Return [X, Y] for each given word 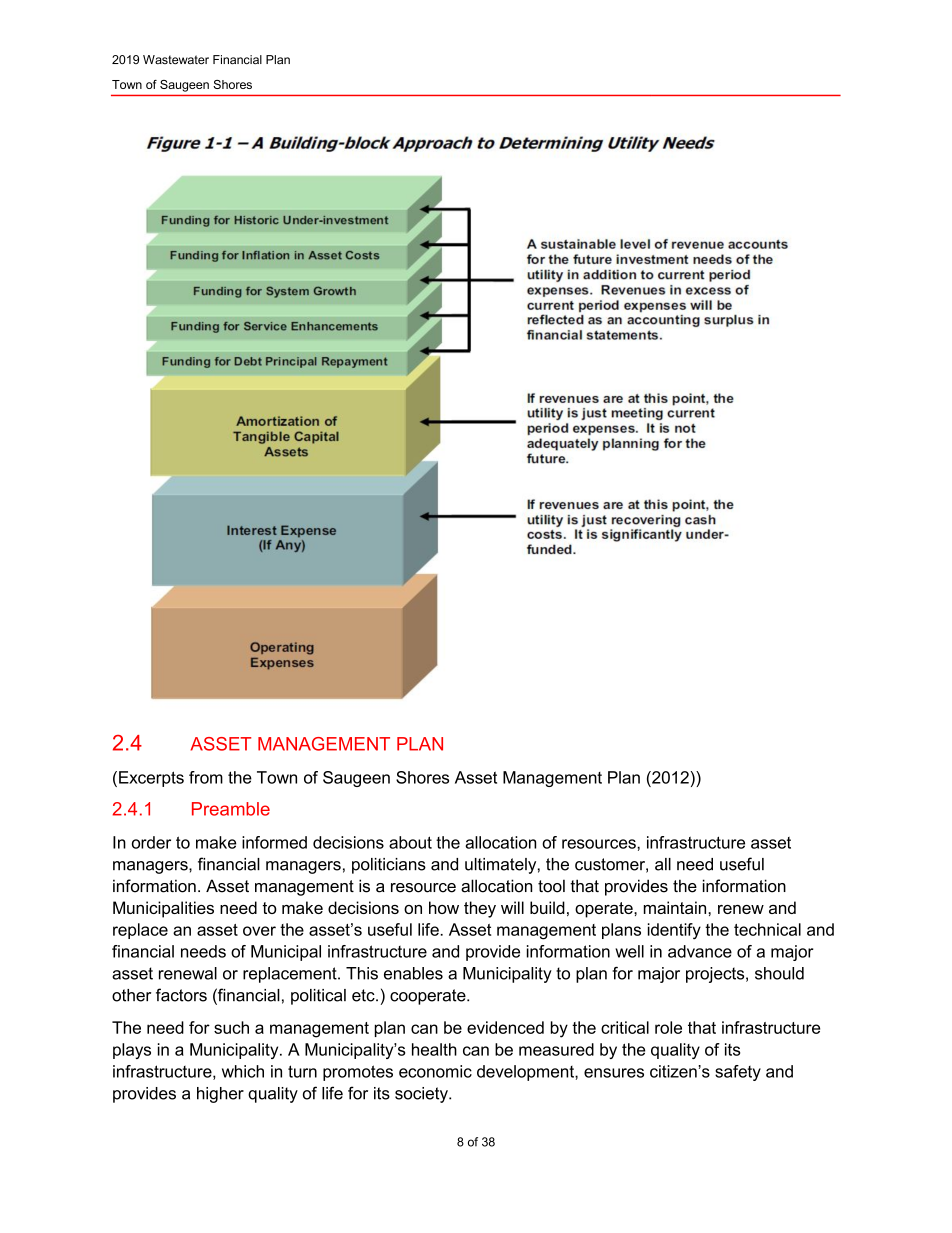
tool [551, 886]
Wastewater [176, 60]
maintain [676, 907]
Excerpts [151, 779]
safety [738, 1073]
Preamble [231, 809]
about [410, 842]
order [151, 842]
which [243, 1071]
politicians [389, 866]
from [206, 777]
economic [435, 1071]
